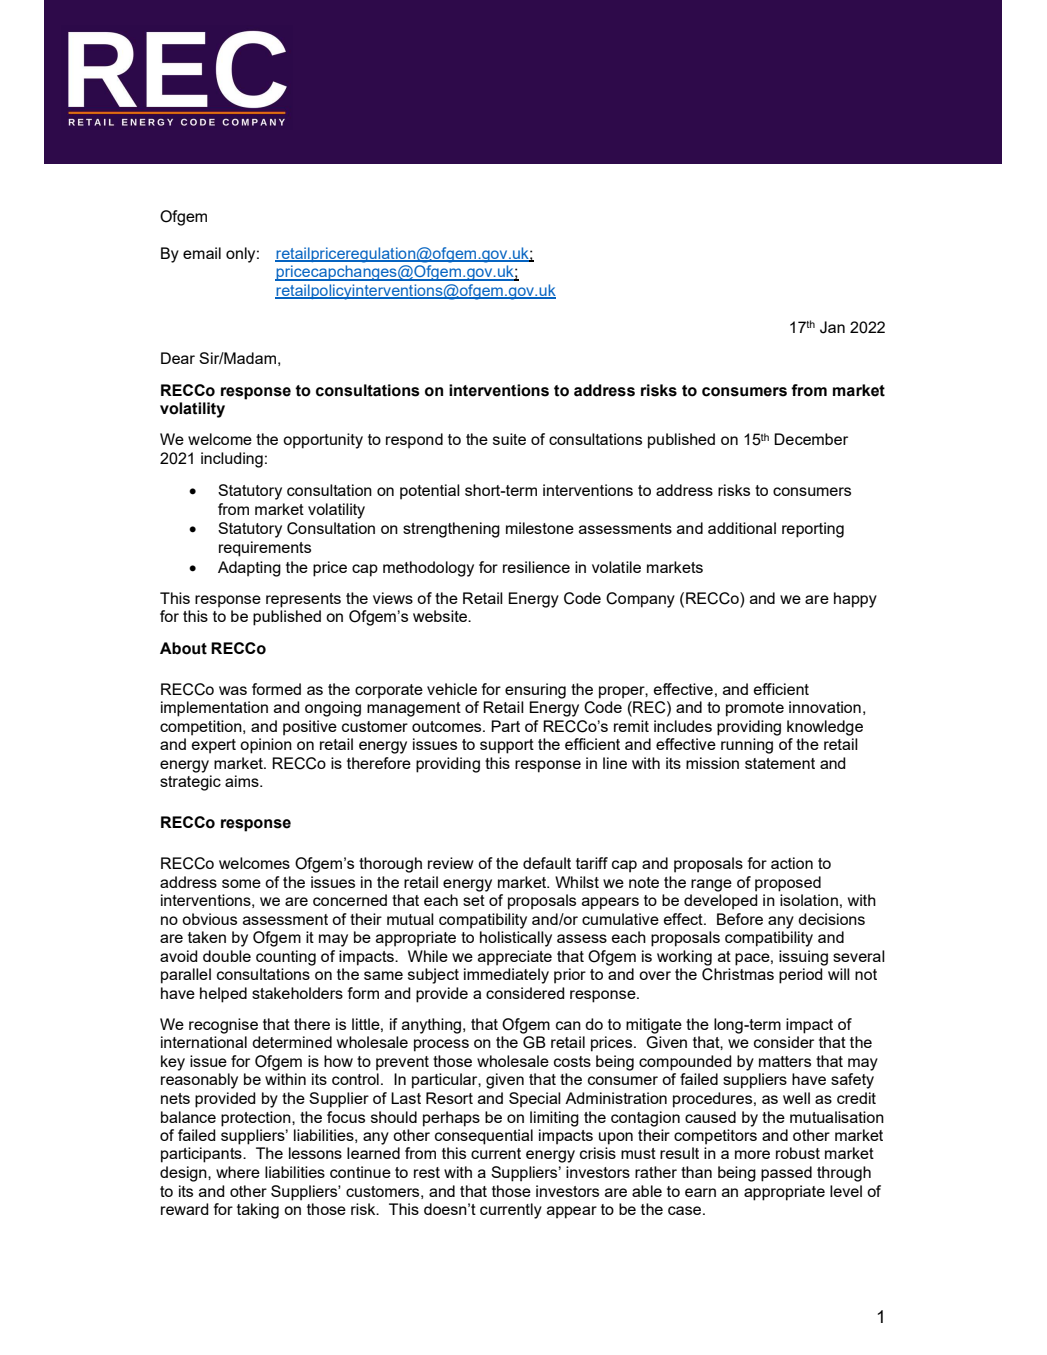  I want to click on running, so click(747, 746).
